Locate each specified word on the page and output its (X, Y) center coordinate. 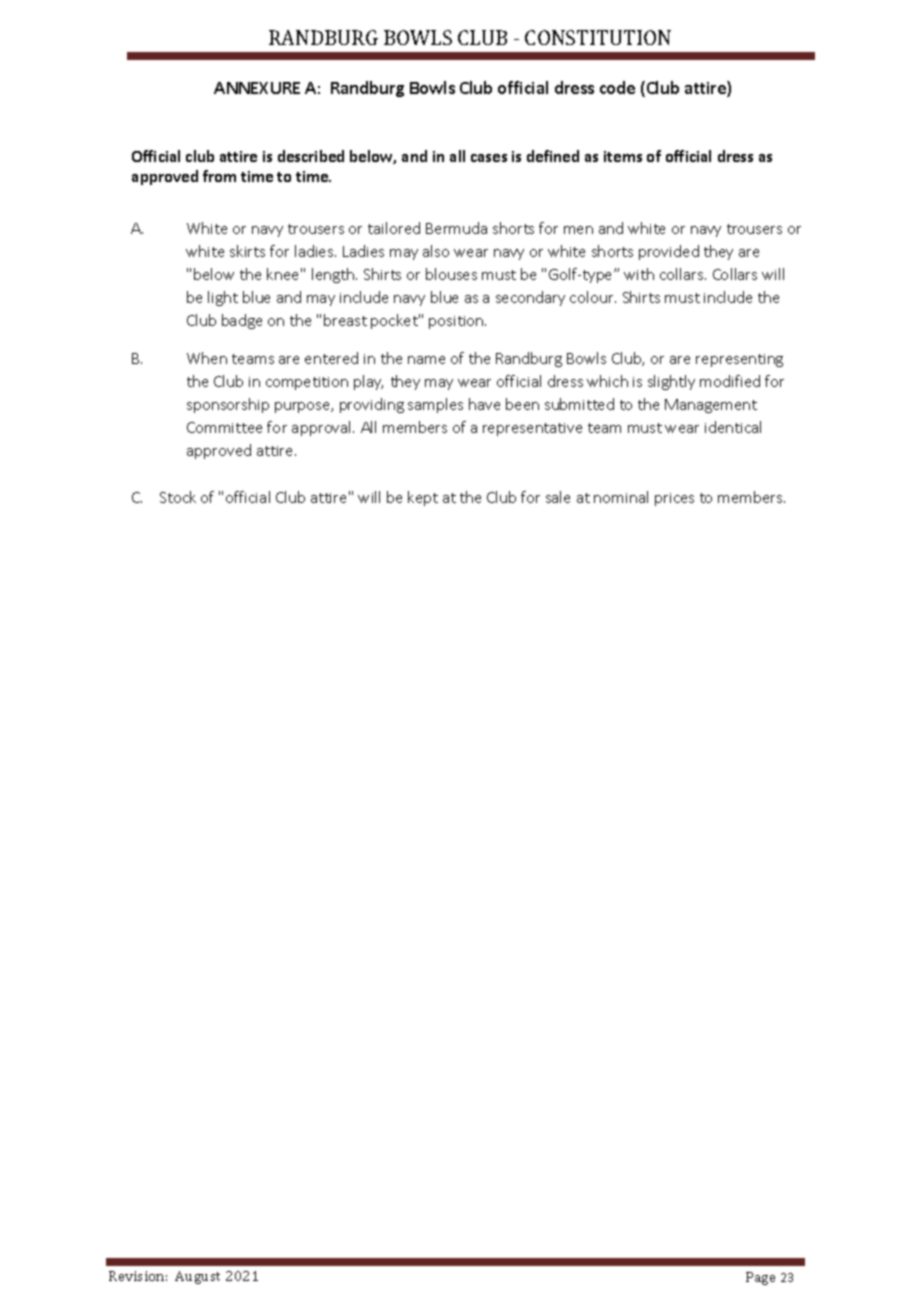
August (197, 1277)
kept (423, 498)
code (617, 87)
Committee (224, 427)
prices (674, 499)
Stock (178, 497)
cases (489, 158)
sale (558, 497)
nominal (621, 497)
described (311, 156)
